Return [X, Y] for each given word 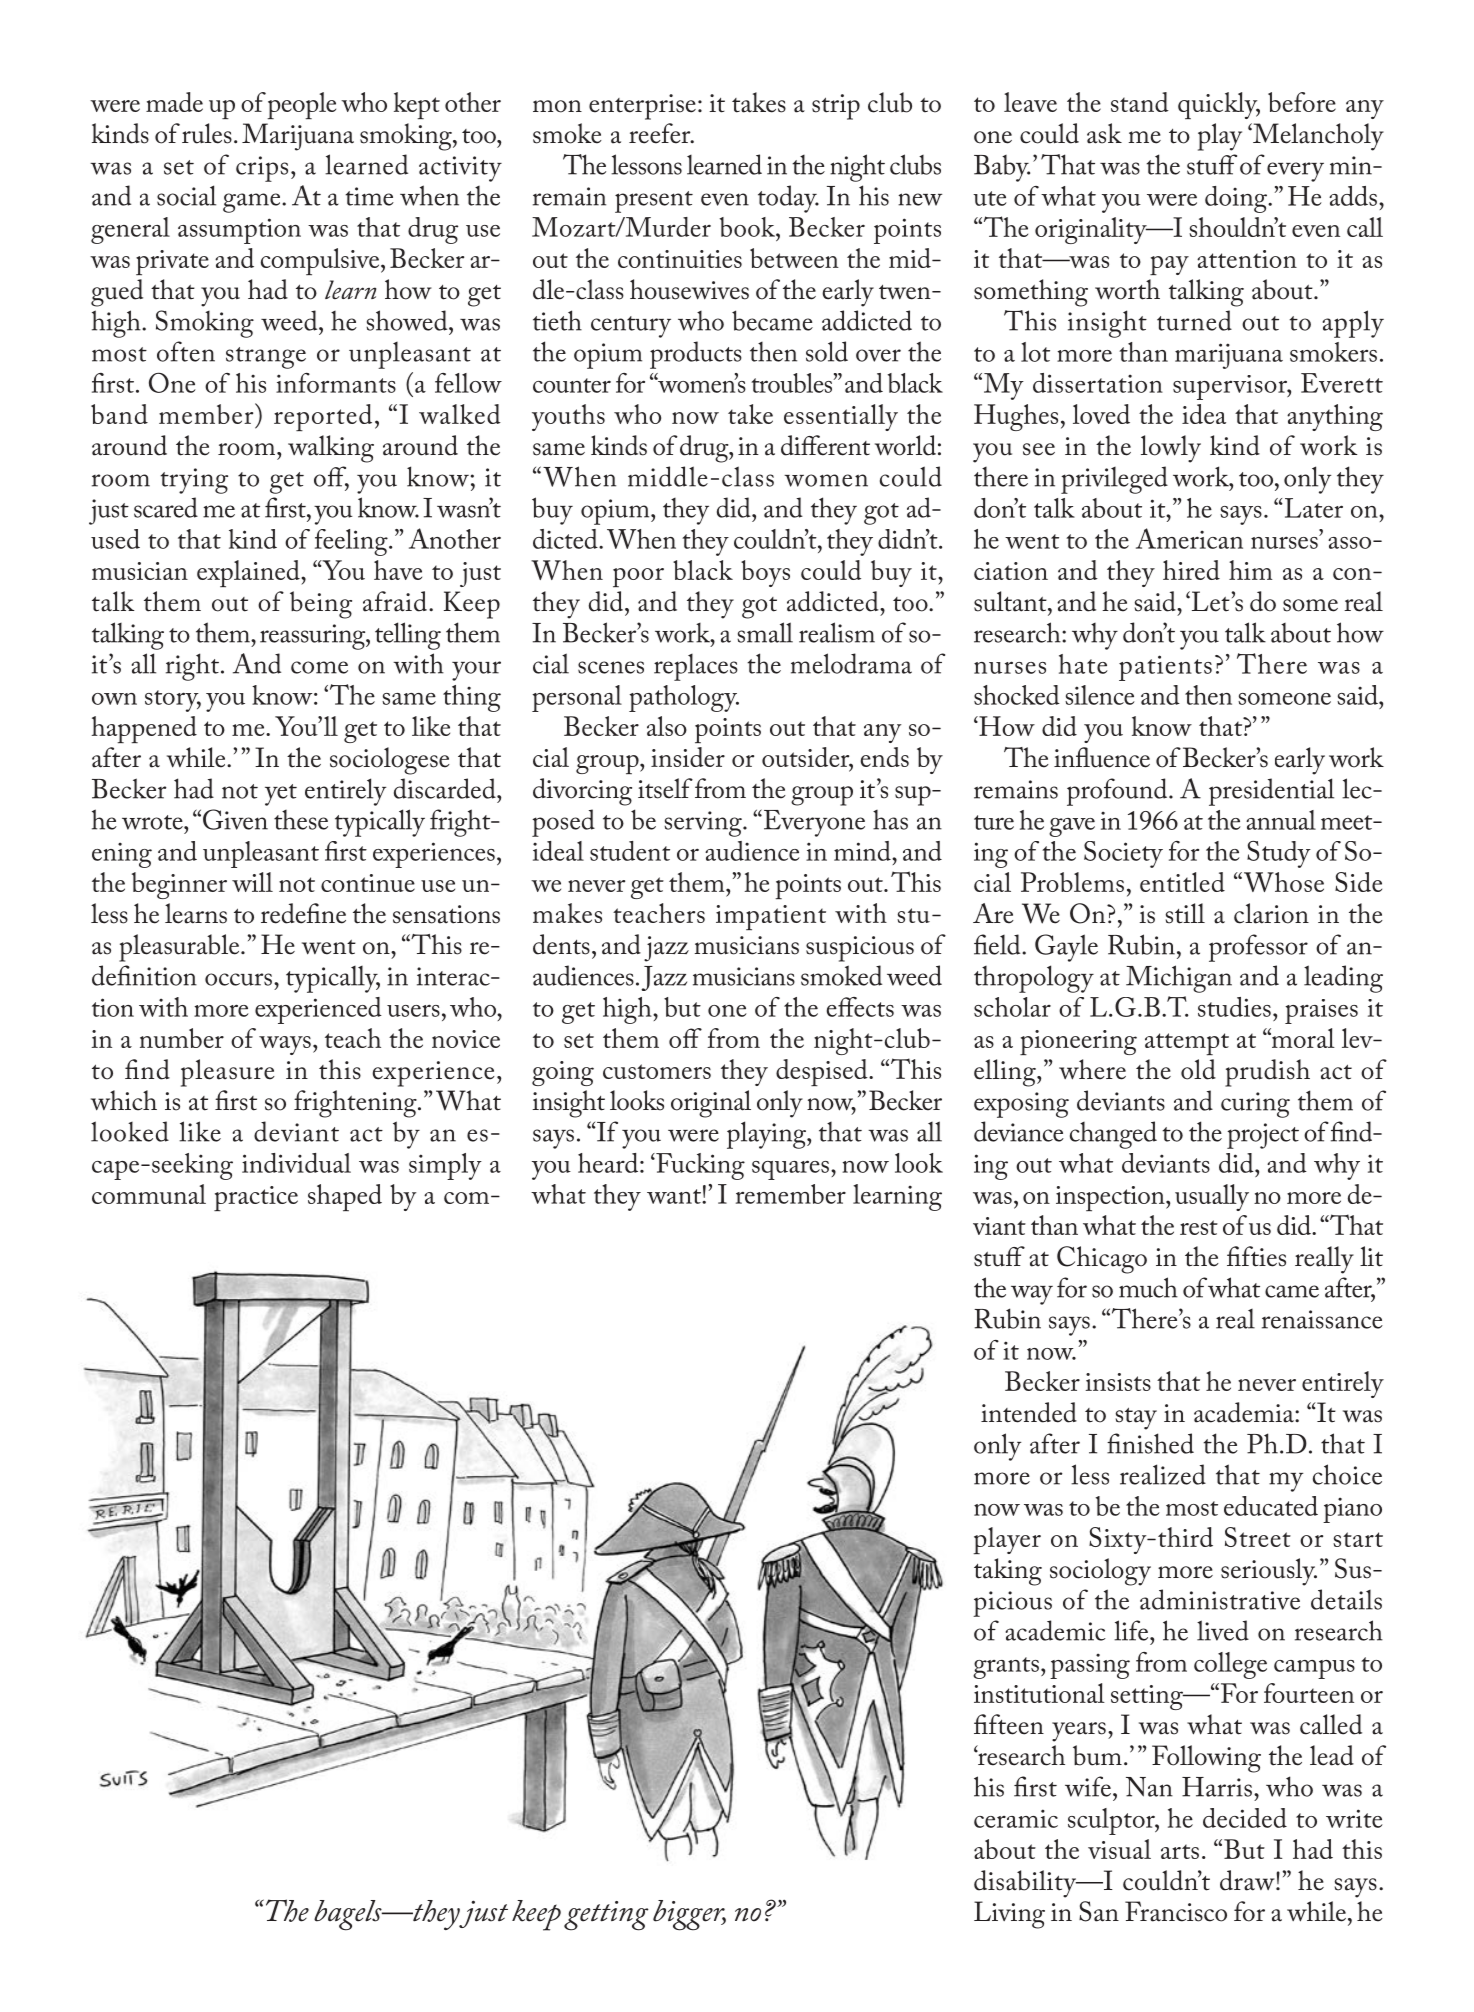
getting [606, 1916]
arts [1180, 1851]
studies [1234, 1007]
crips [262, 169]
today [788, 199]
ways [285, 1045]
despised [823, 1072]
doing [1237, 199]
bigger [689, 1915]
